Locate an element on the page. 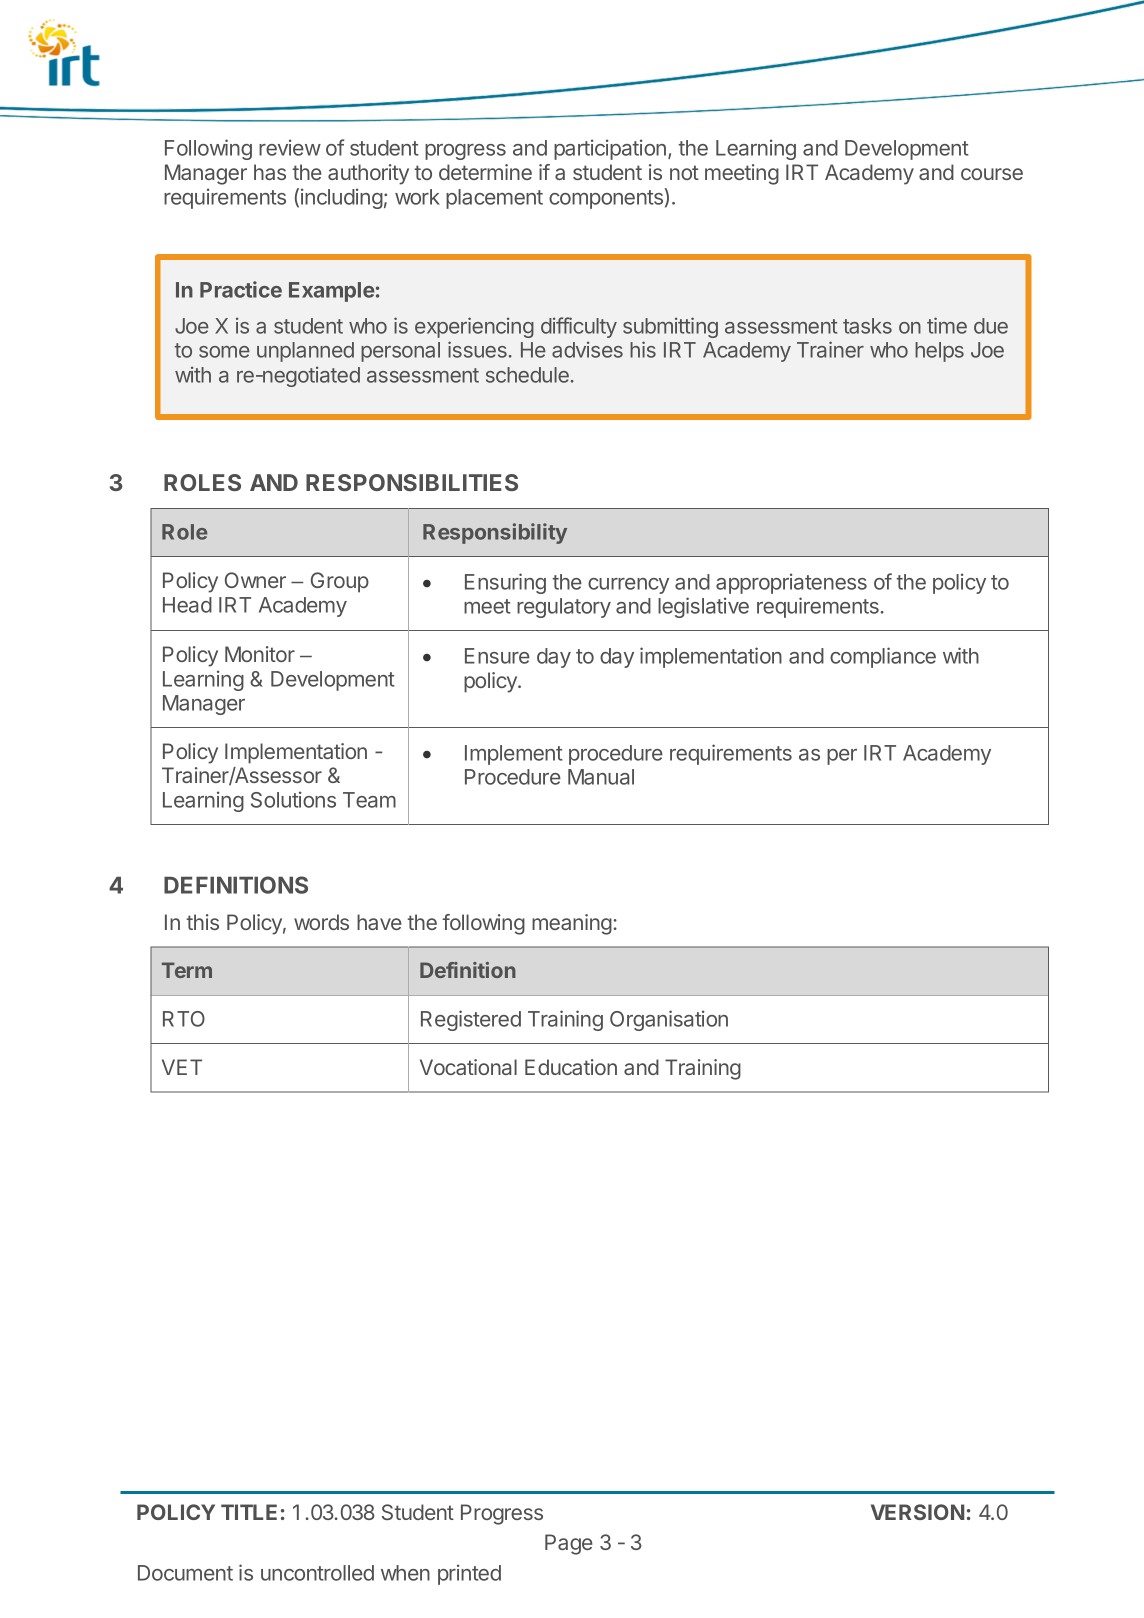  compliance is located at coordinates (883, 657).
